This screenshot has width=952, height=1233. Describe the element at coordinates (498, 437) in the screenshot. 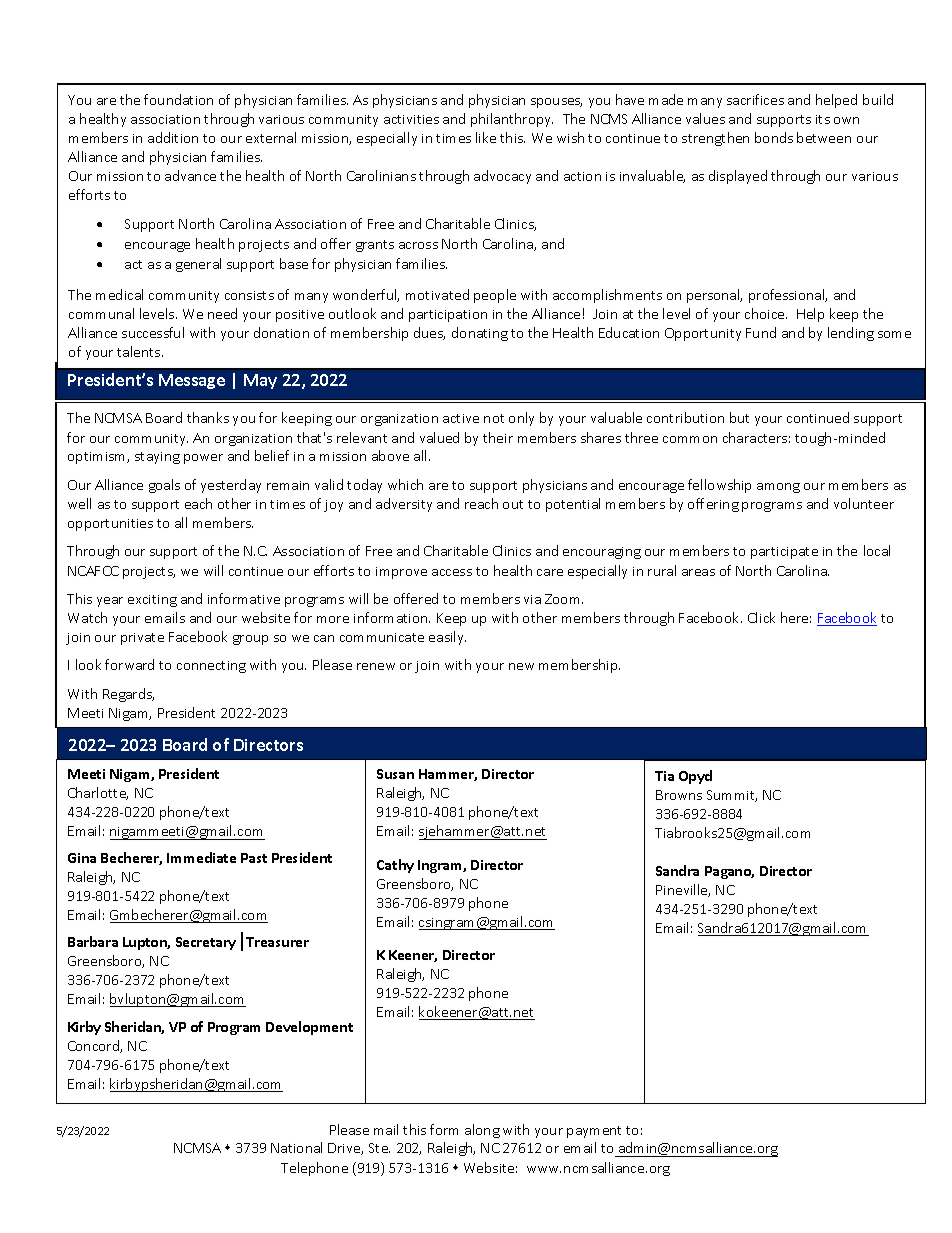

I see `their` at that location.
